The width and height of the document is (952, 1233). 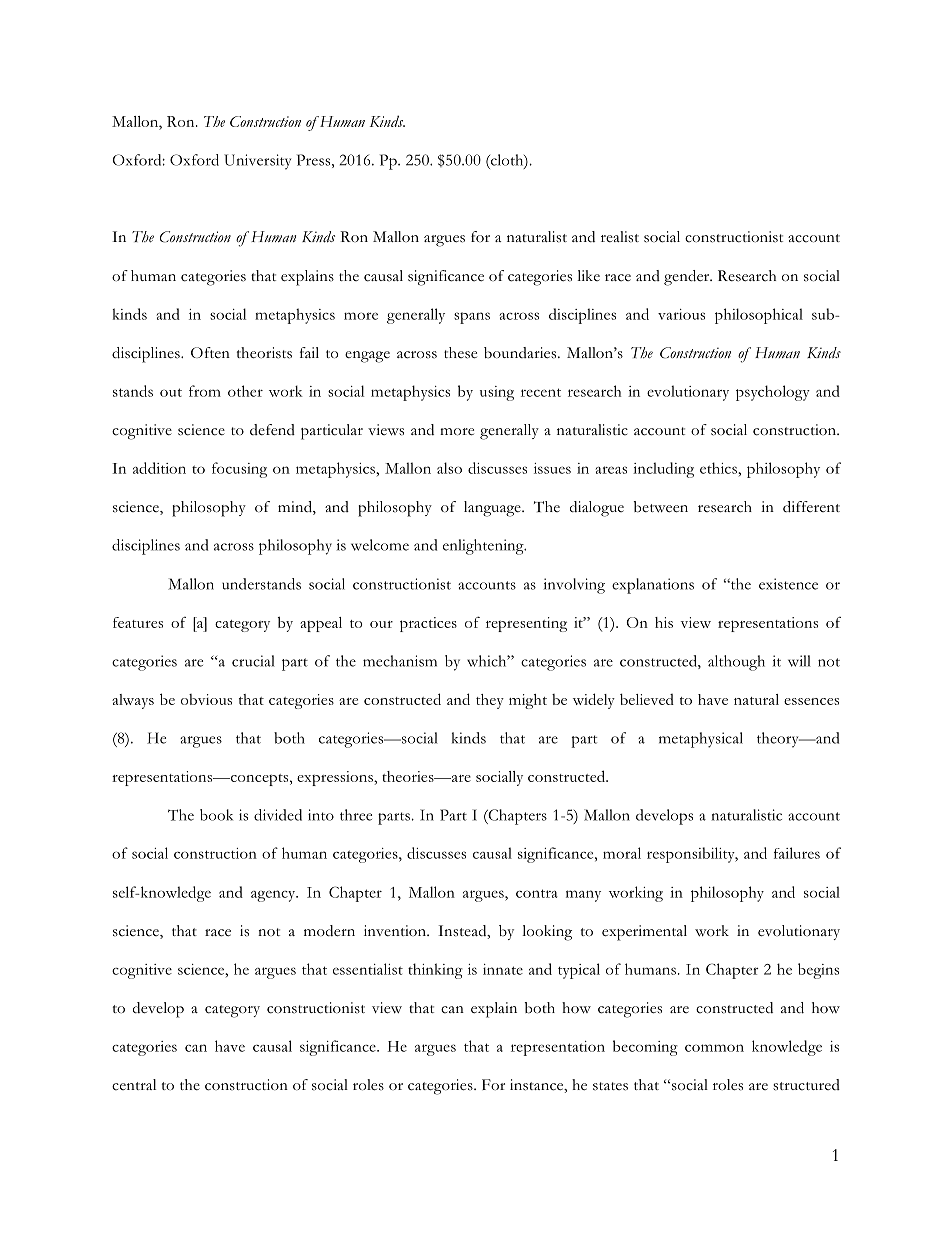 I want to click on University, so click(x=257, y=162).
